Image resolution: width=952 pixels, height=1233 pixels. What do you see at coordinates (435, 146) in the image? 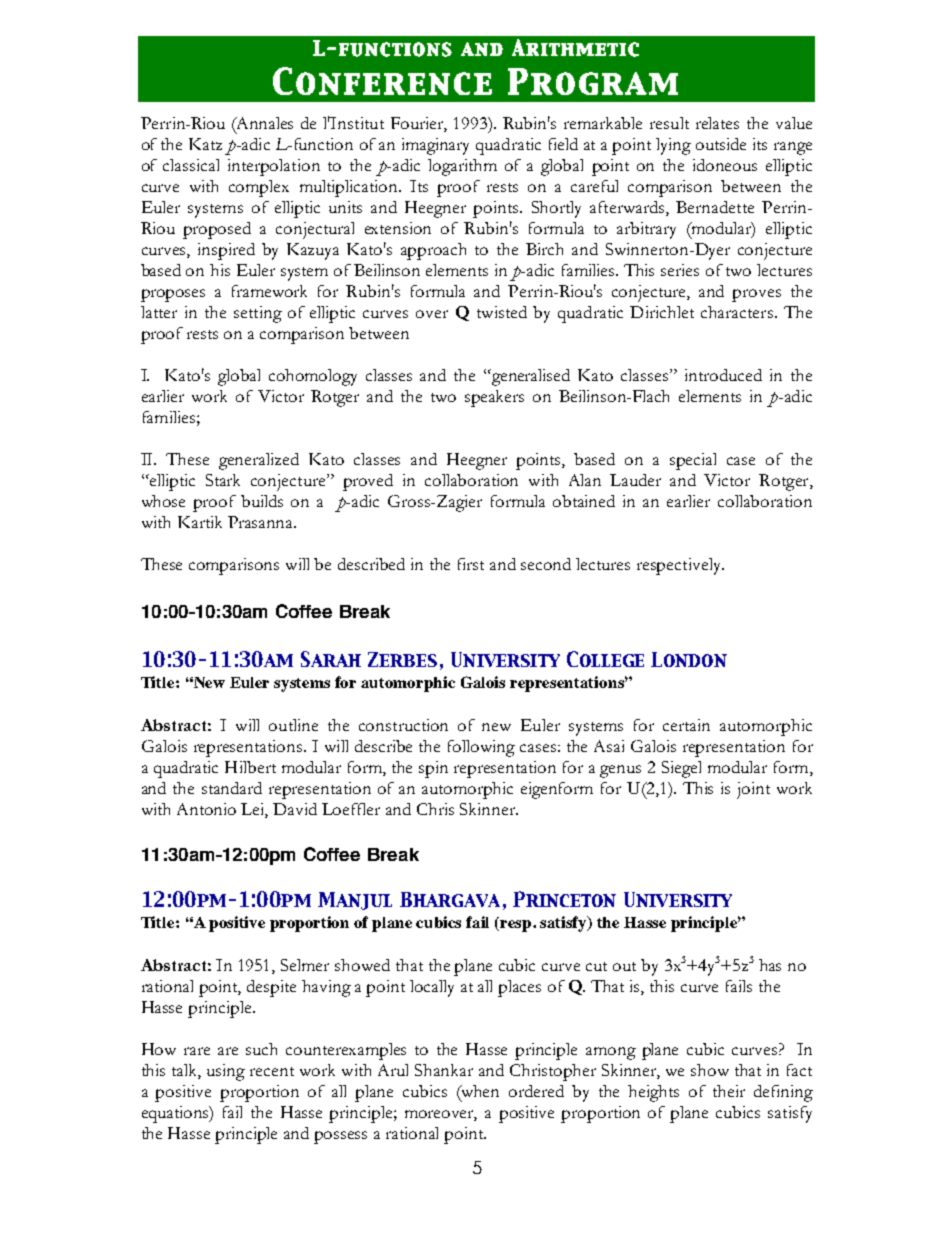
I see `imaginary` at bounding box center [435, 146].
